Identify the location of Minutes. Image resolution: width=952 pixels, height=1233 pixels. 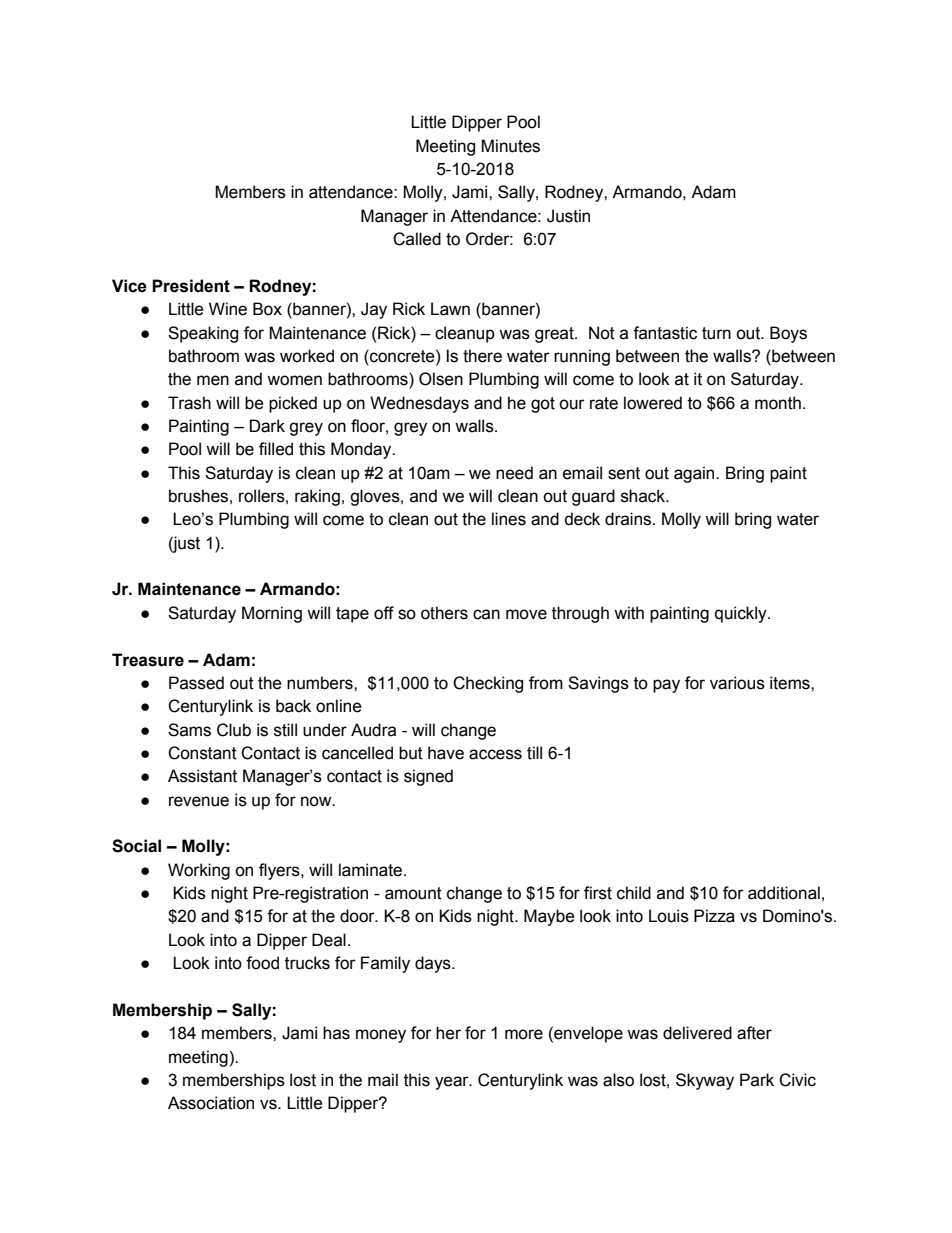
(510, 146).
